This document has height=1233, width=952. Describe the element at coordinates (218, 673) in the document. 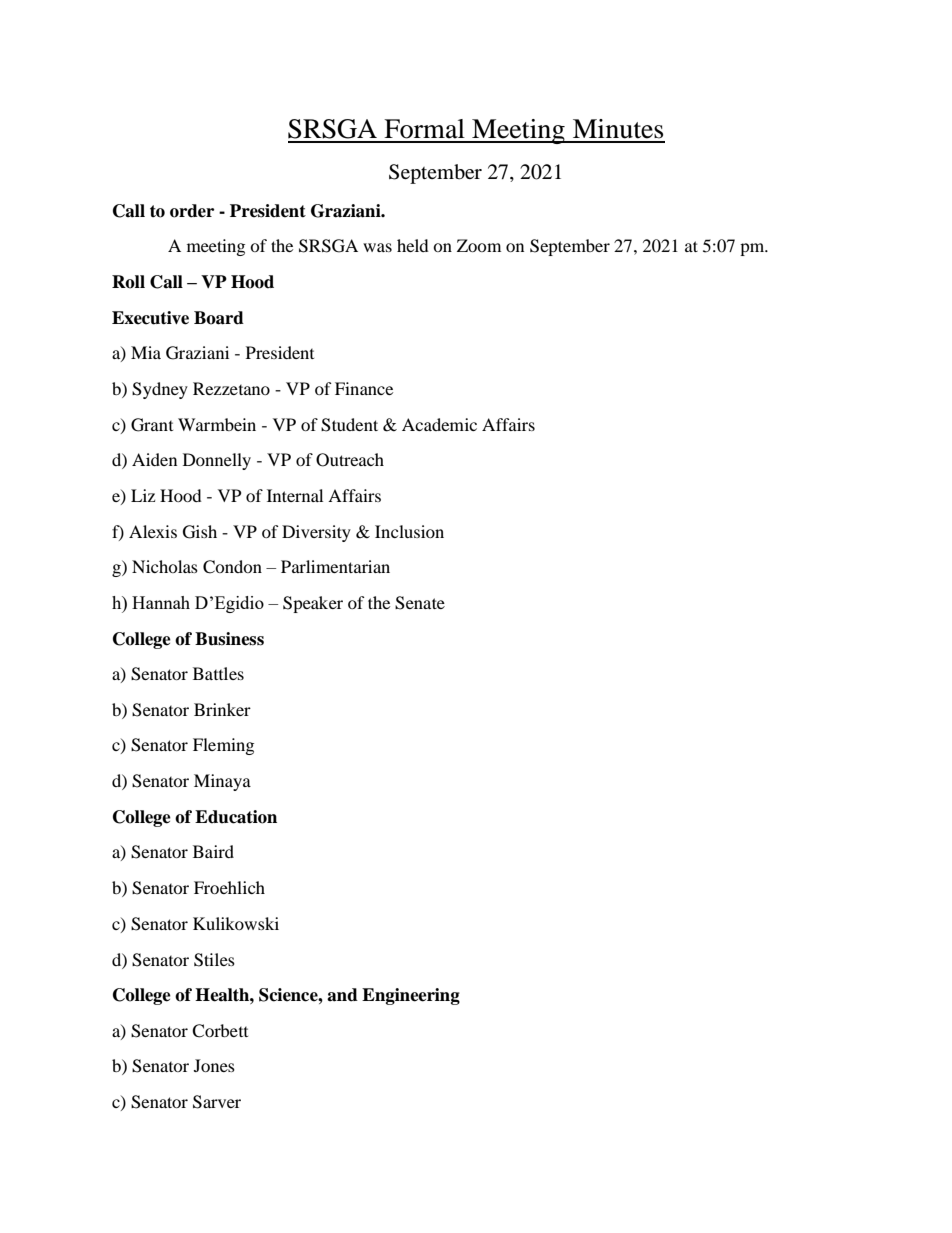

I see `Battles` at that location.
